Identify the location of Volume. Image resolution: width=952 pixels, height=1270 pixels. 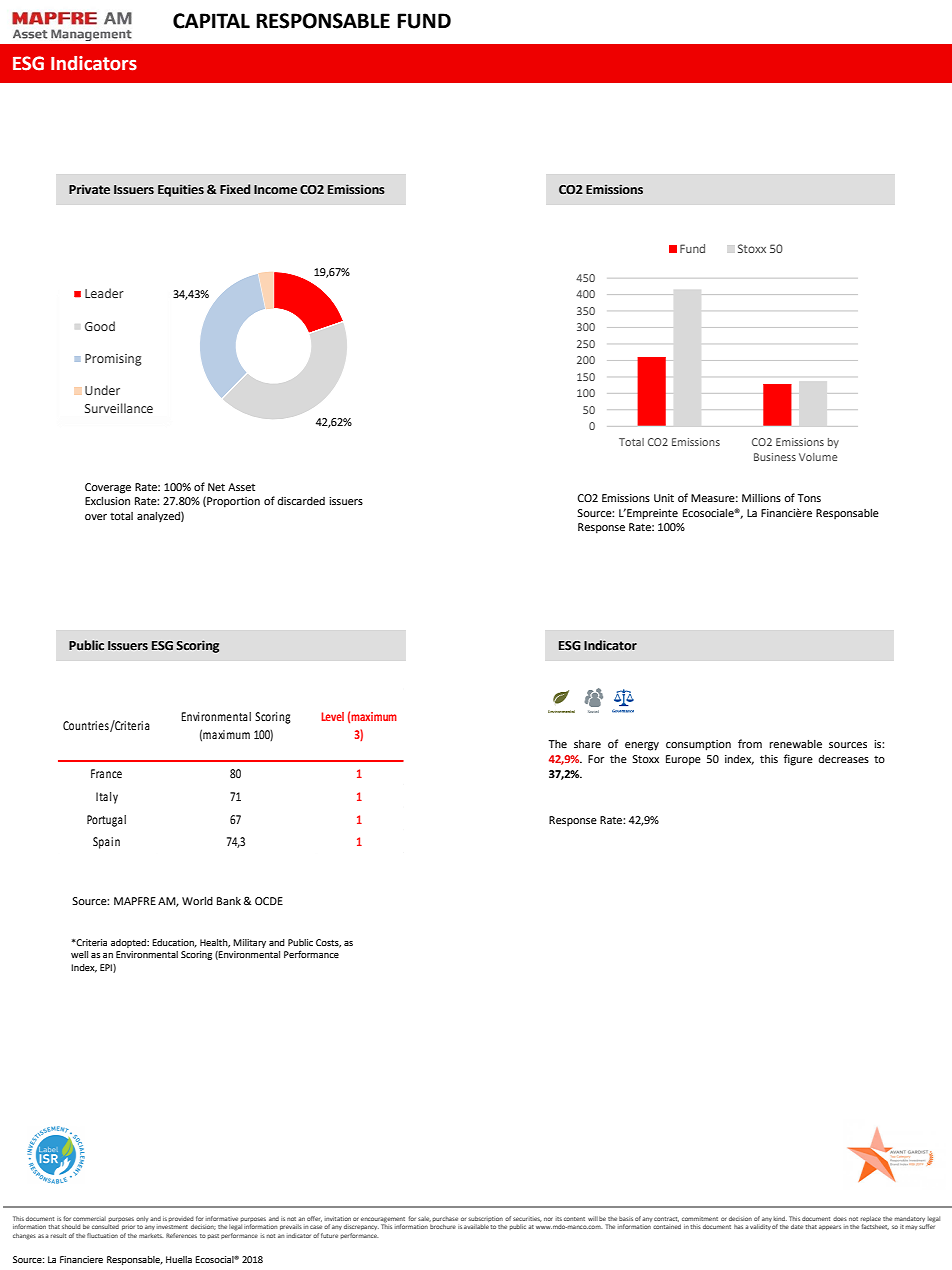
(818, 457).
